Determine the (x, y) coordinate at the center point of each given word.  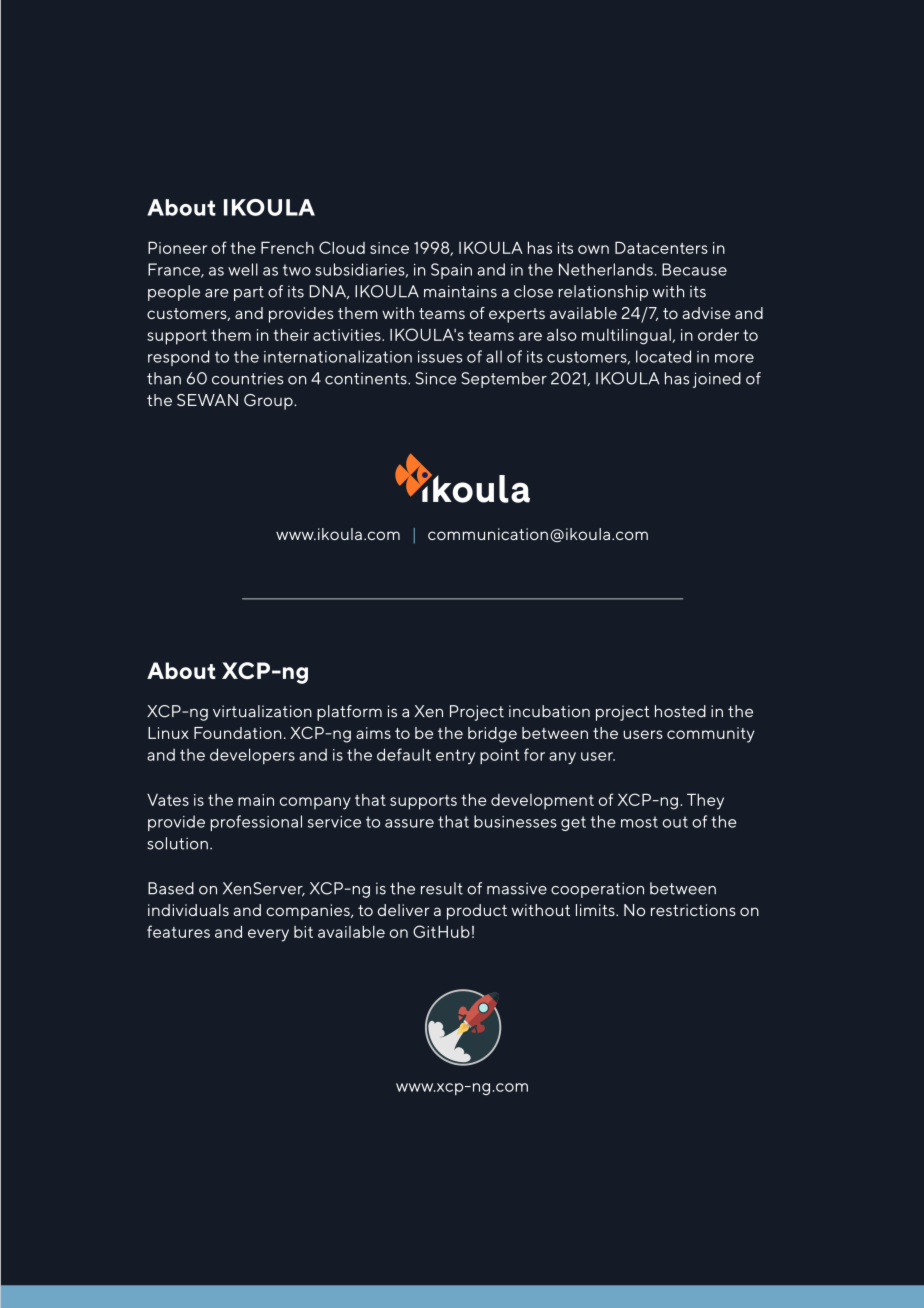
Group (269, 402)
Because (694, 269)
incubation (549, 711)
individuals (188, 910)
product (477, 912)
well (243, 269)
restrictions (693, 910)
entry (455, 756)
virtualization (262, 711)
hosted (680, 711)
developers (252, 756)
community (710, 735)
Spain (451, 271)
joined (717, 380)
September (504, 380)
